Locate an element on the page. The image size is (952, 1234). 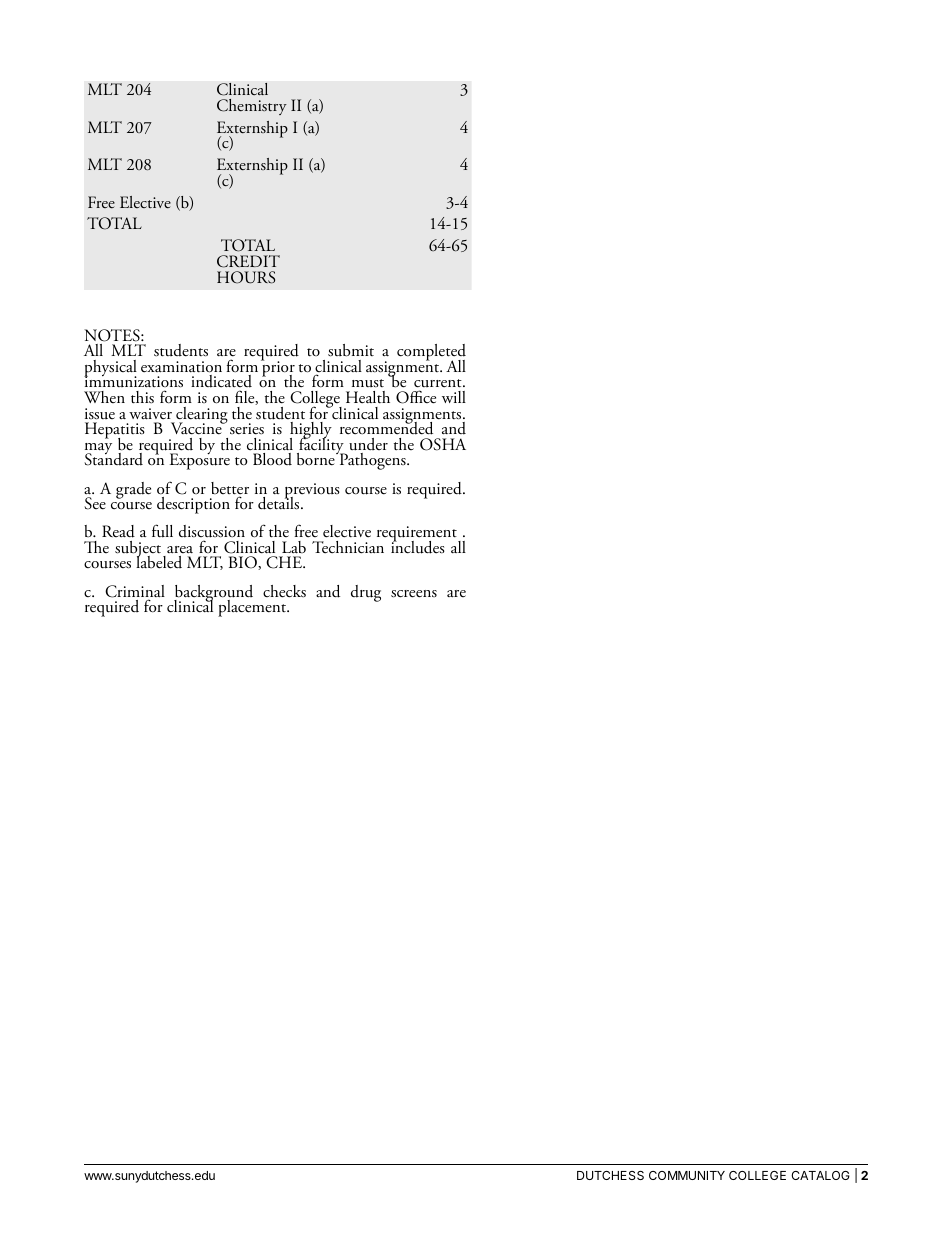
includes is located at coordinates (418, 546).
